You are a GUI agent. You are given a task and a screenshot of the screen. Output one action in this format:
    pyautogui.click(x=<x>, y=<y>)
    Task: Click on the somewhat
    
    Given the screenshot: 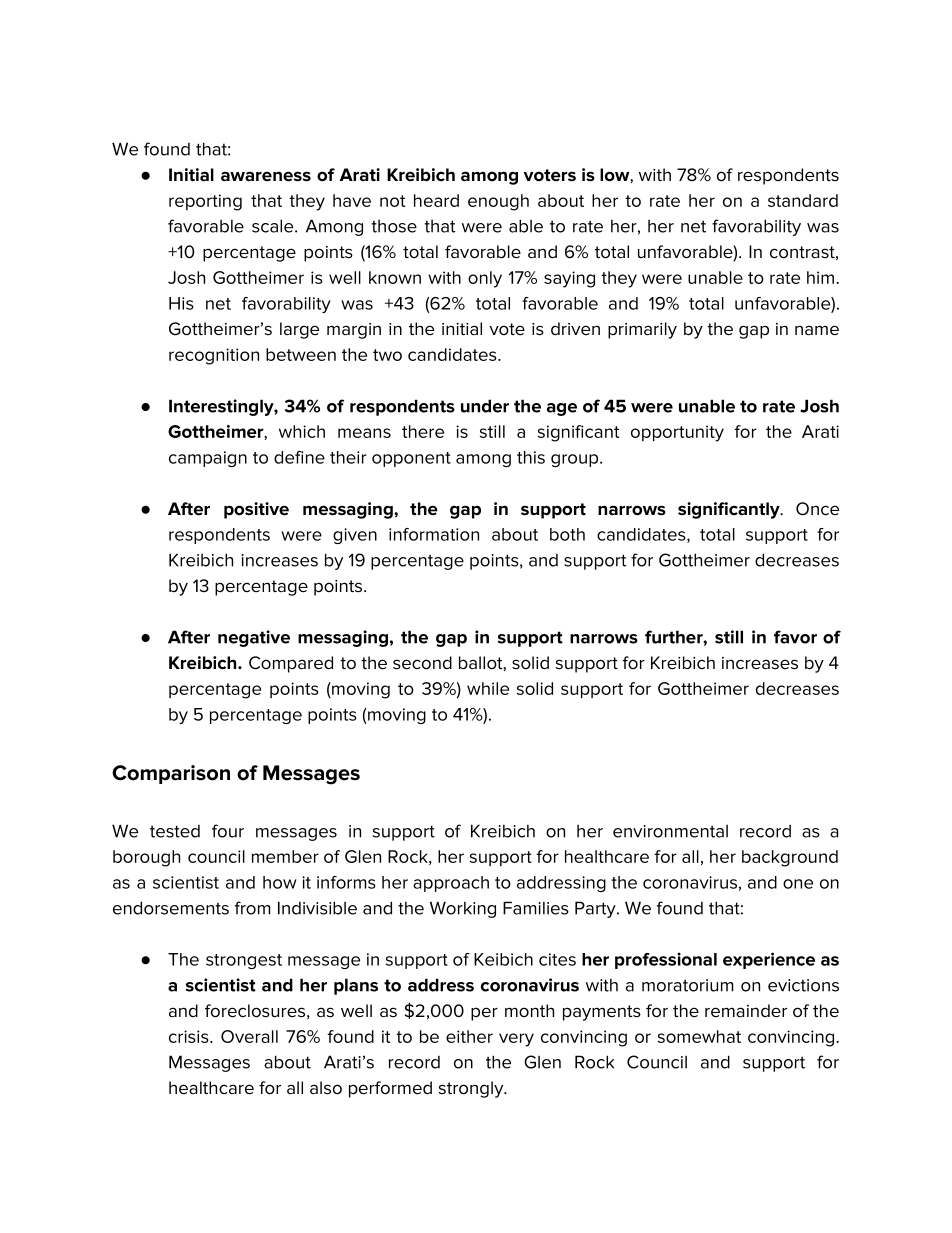 What is the action you would take?
    pyautogui.click(x=699, y=1036)
